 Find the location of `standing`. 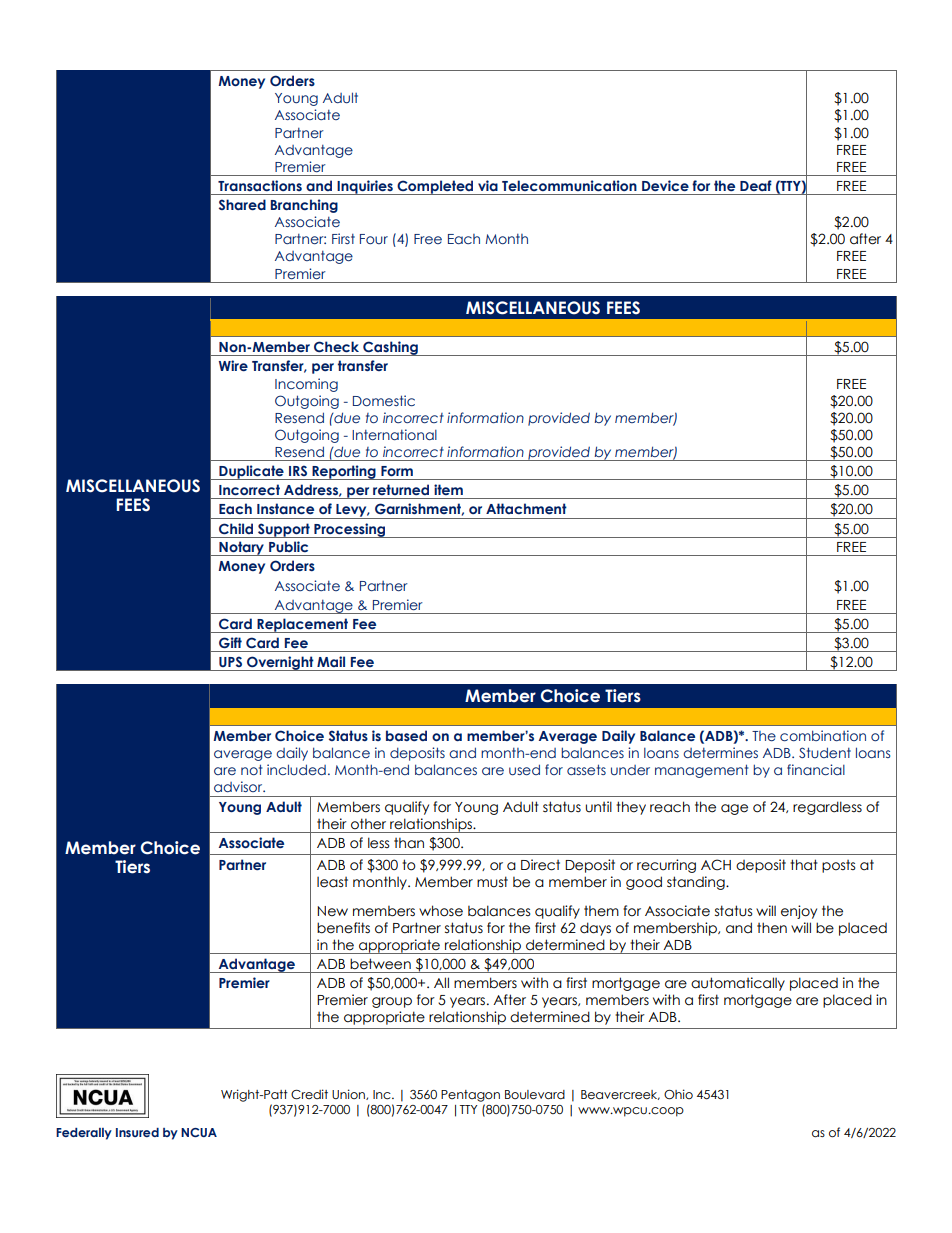

standing is located at coordinates (697, 883).
